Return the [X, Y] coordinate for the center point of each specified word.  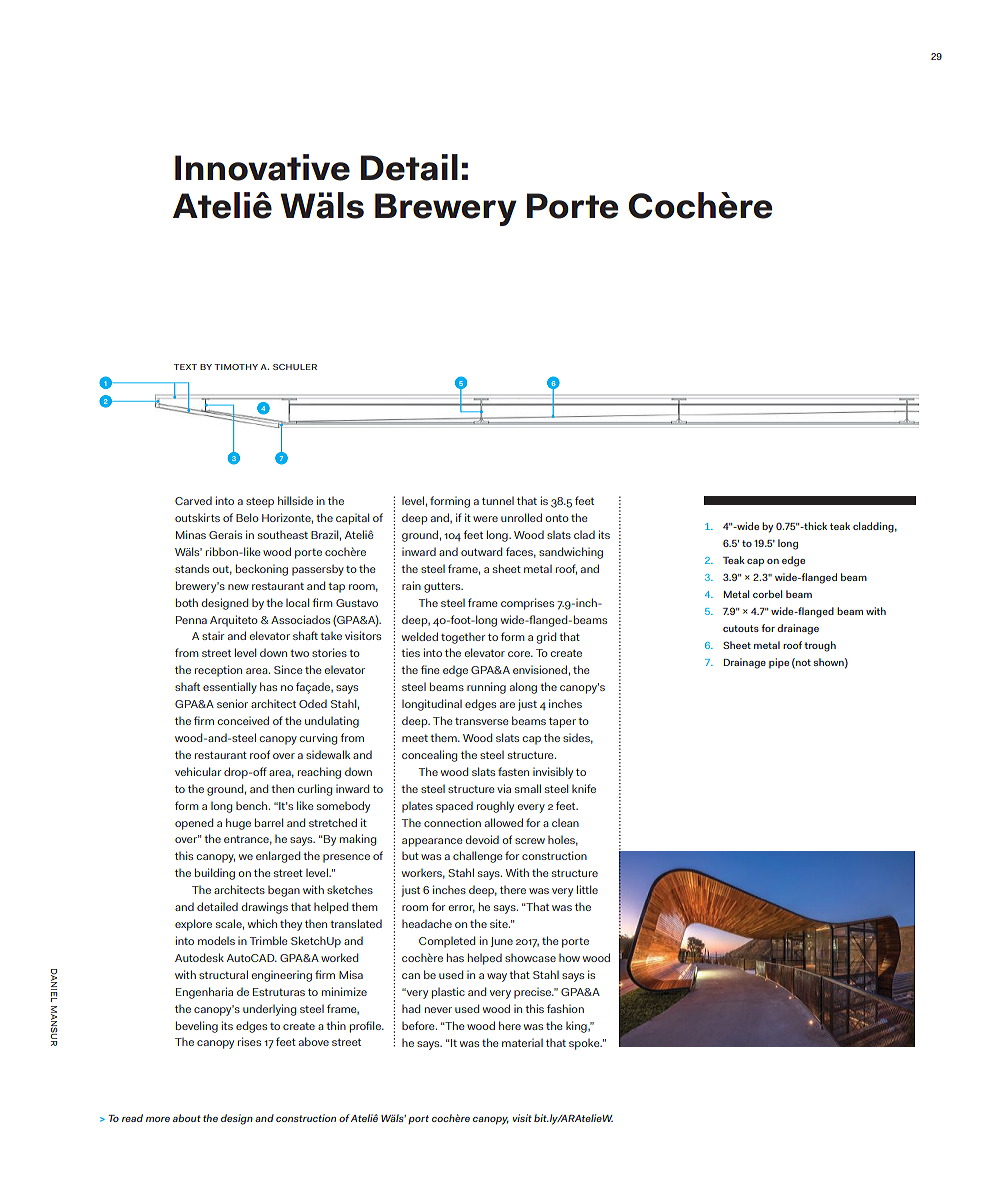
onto [557, 518]
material [522, 1042]
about [187, 1118]
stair [213, 635]
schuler [295, 367]
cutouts [741, 628]
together [463, 638]
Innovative [262, 167]
